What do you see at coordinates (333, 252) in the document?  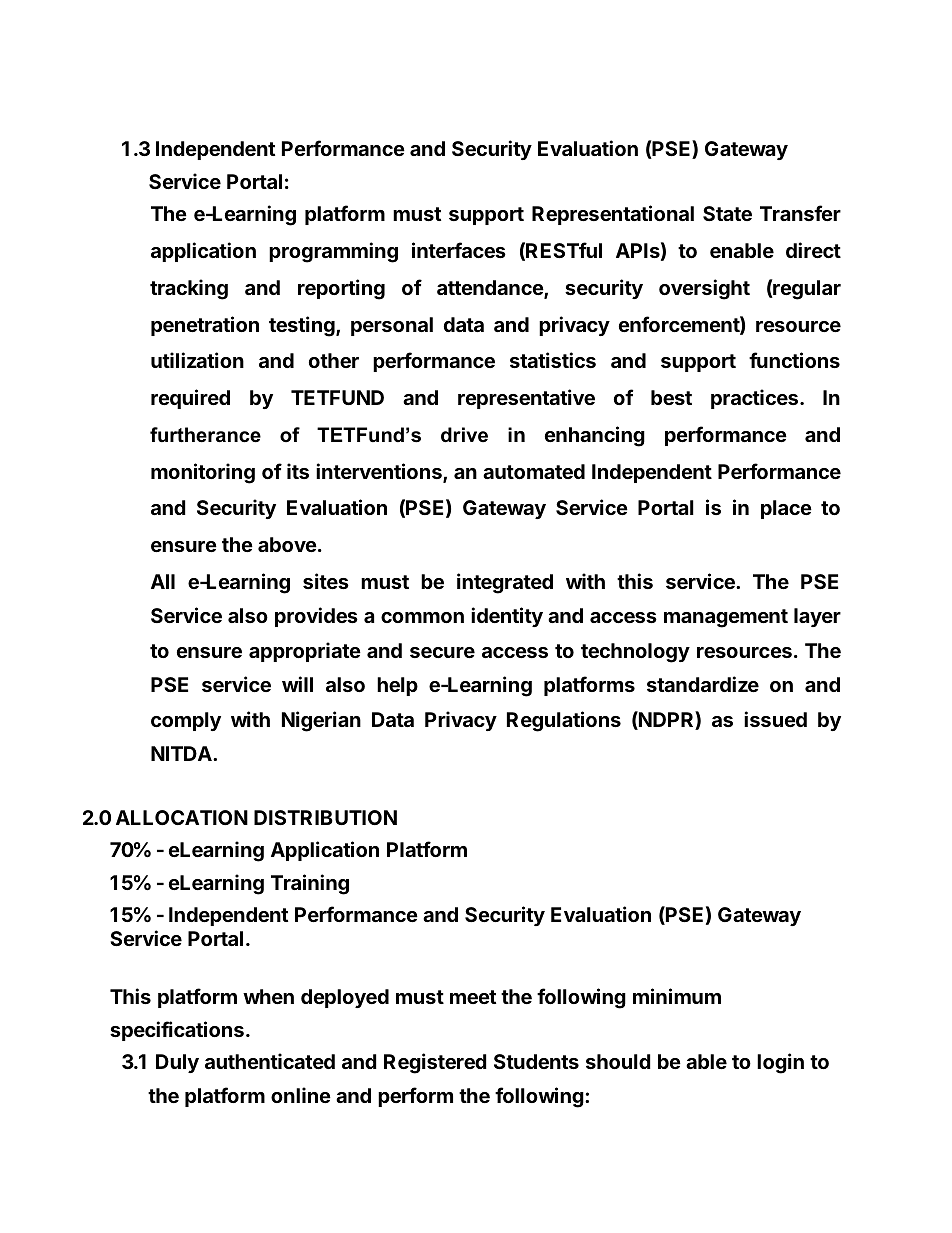 I see `programming` at bounding box center [333, 252].
